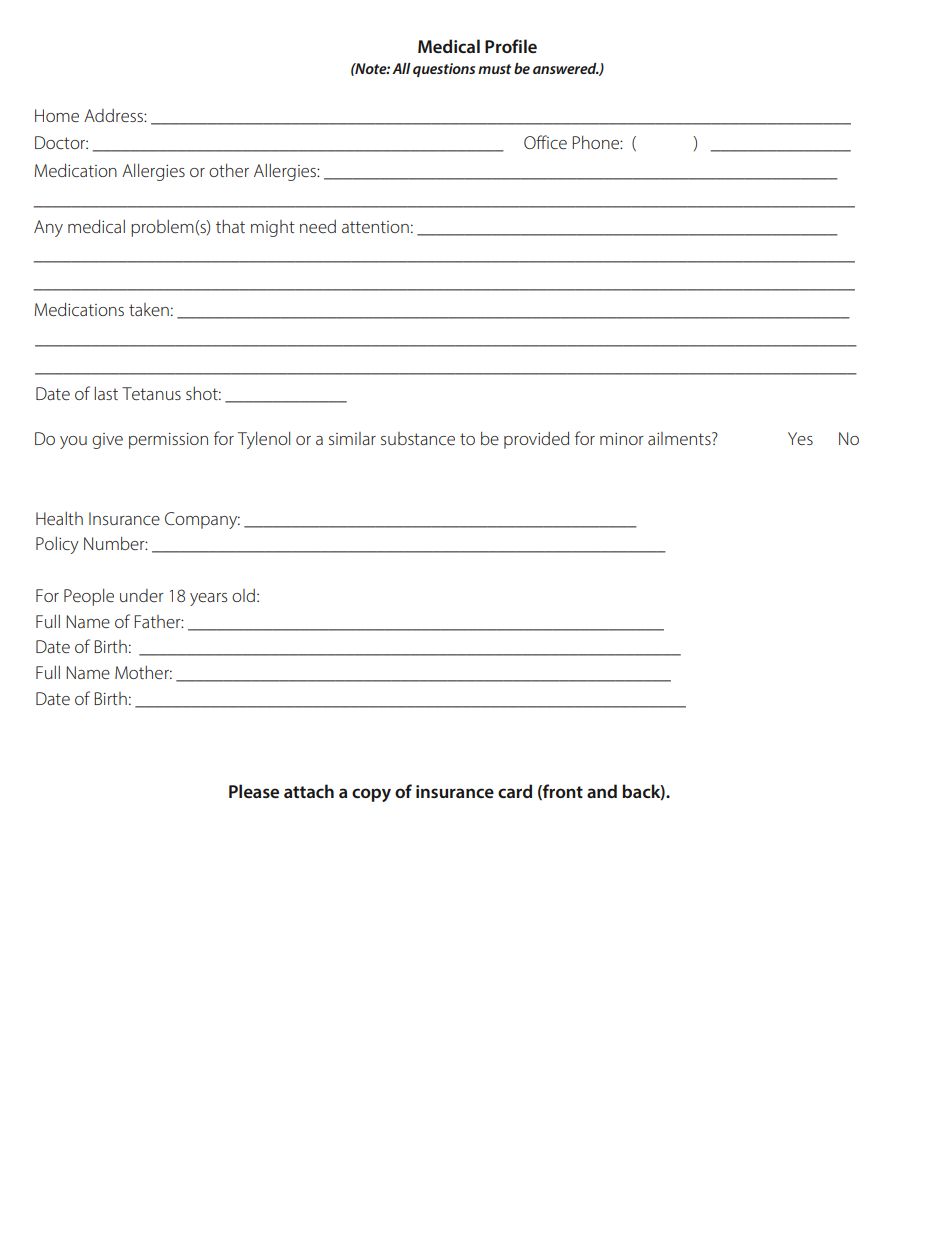  I want to click on Company, so click(202, 520).
